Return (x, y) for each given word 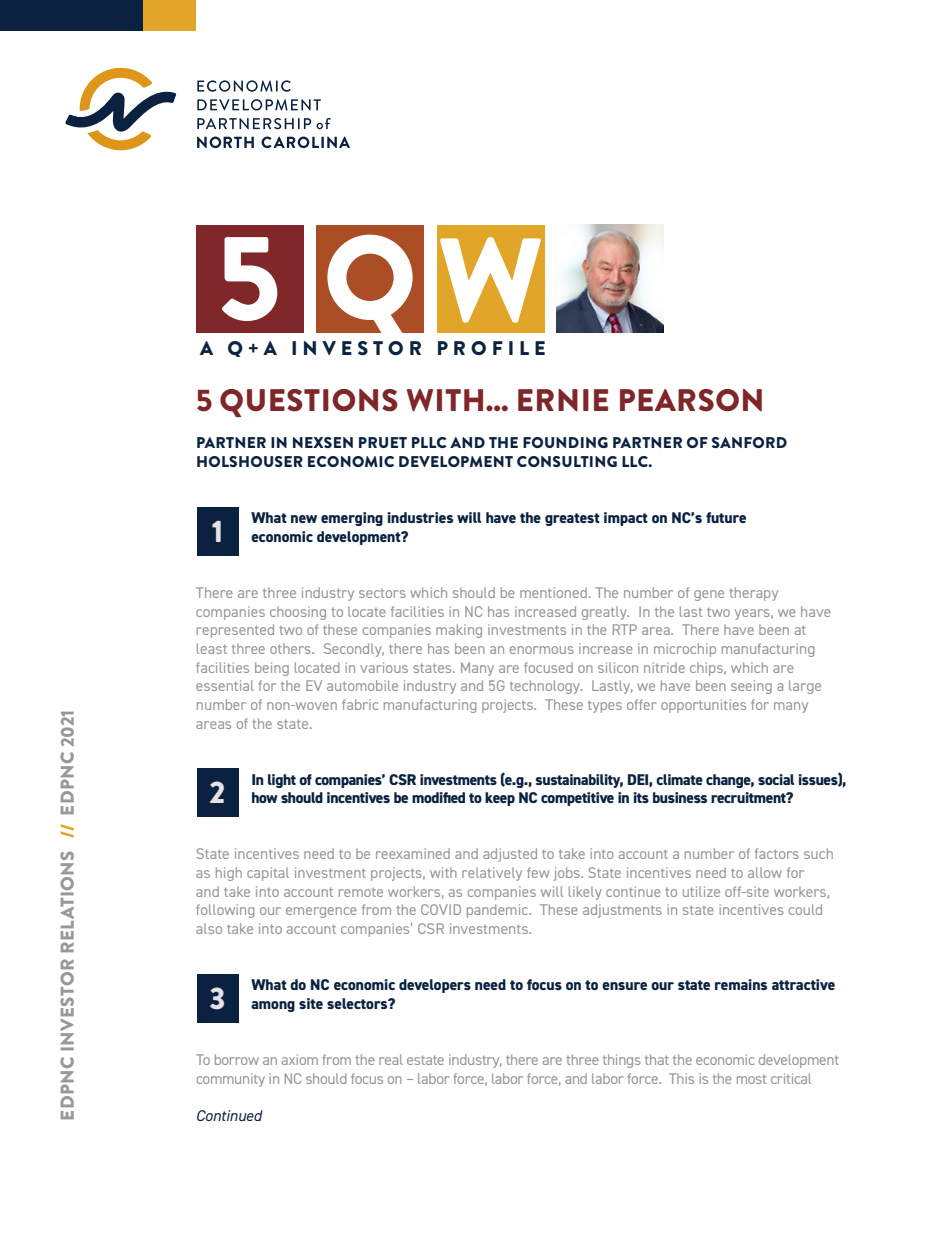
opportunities (703, 706)
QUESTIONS (309, 403)
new (304, 519)
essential (225, 685)
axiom (300, 1059)
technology (546, 687)
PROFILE (491, 348)
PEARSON (691, 400)
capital (268, 874)
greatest (572, 519)
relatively (492, 874)
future (726, 517)
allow (765, 872)
